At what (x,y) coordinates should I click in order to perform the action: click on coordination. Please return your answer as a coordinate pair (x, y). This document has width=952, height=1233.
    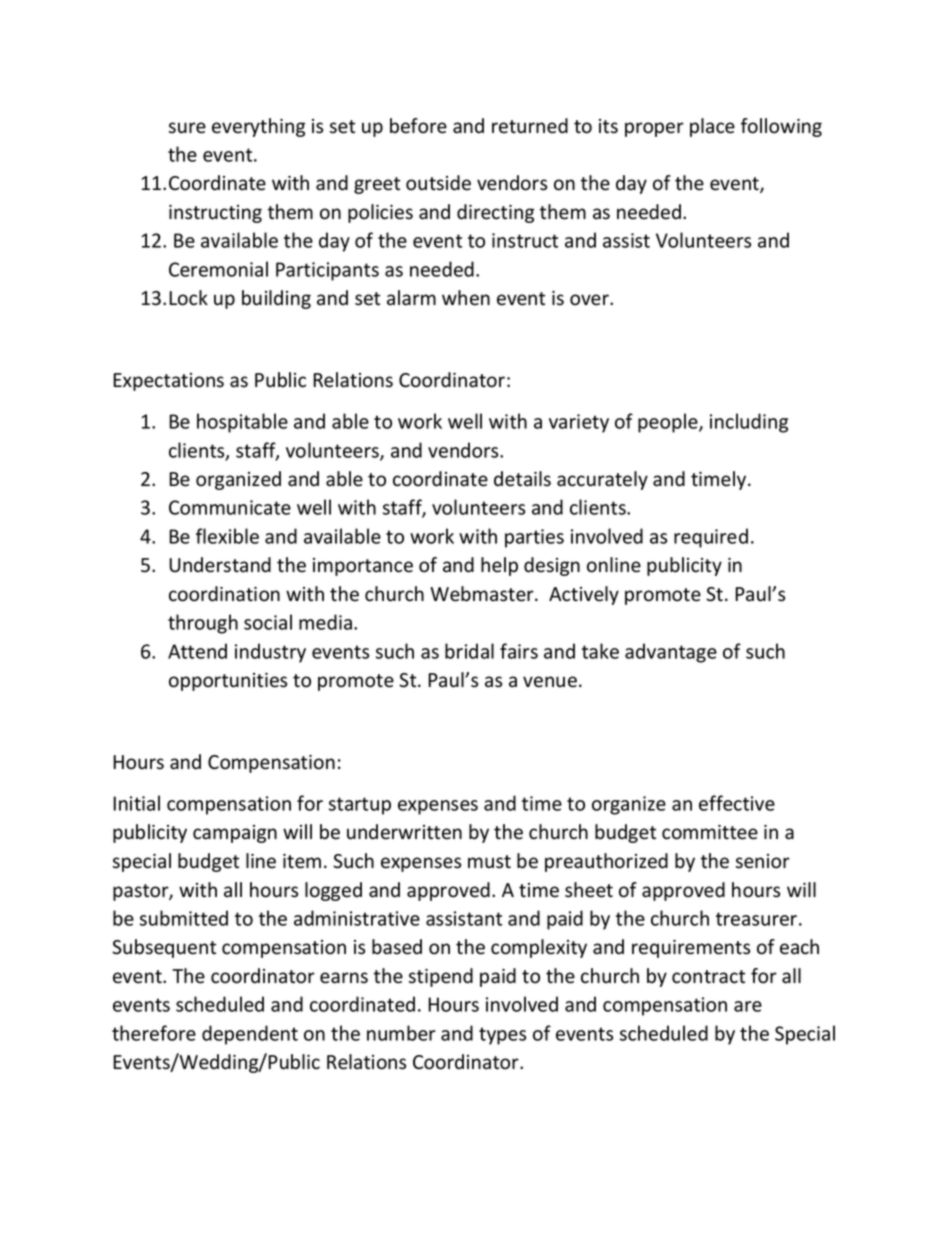
    Looking at the image, I should click on (224, 594).
